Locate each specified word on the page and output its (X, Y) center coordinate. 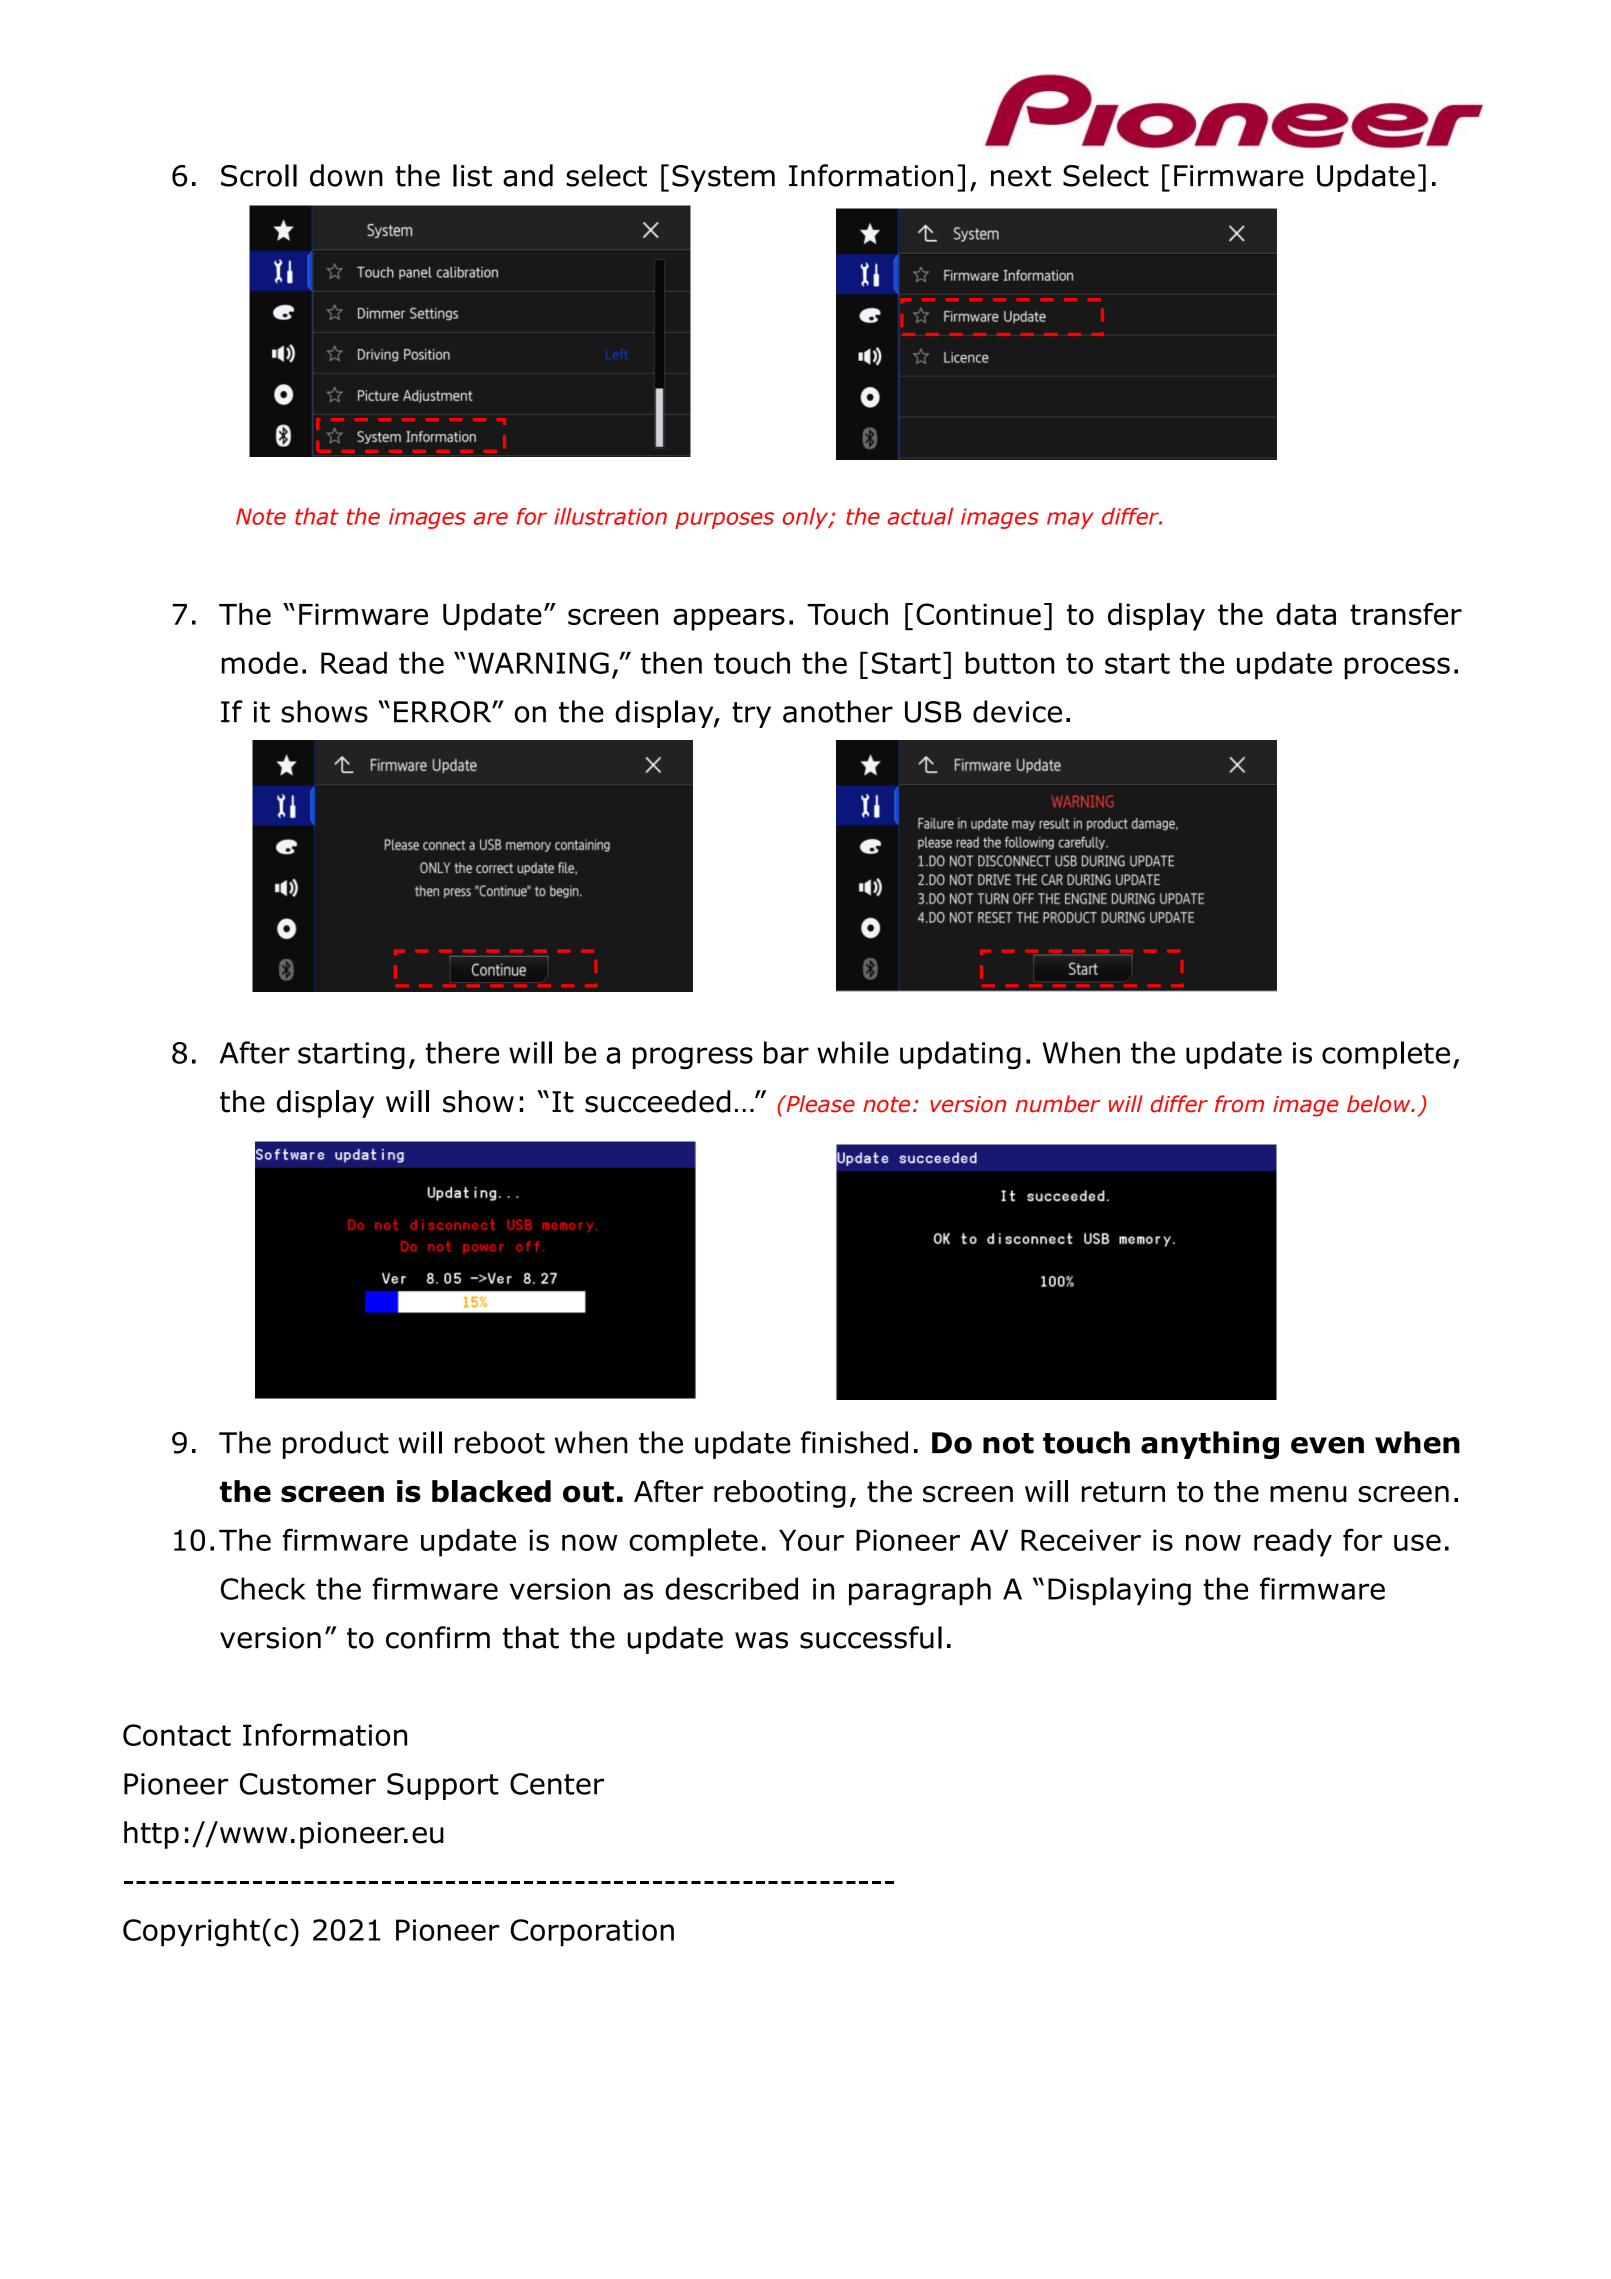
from (1239, 1104)
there (462, 1052)
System (723, 178)
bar (786, 1052)
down (346, 175)
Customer (308, 1784)
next (1021, 176)
